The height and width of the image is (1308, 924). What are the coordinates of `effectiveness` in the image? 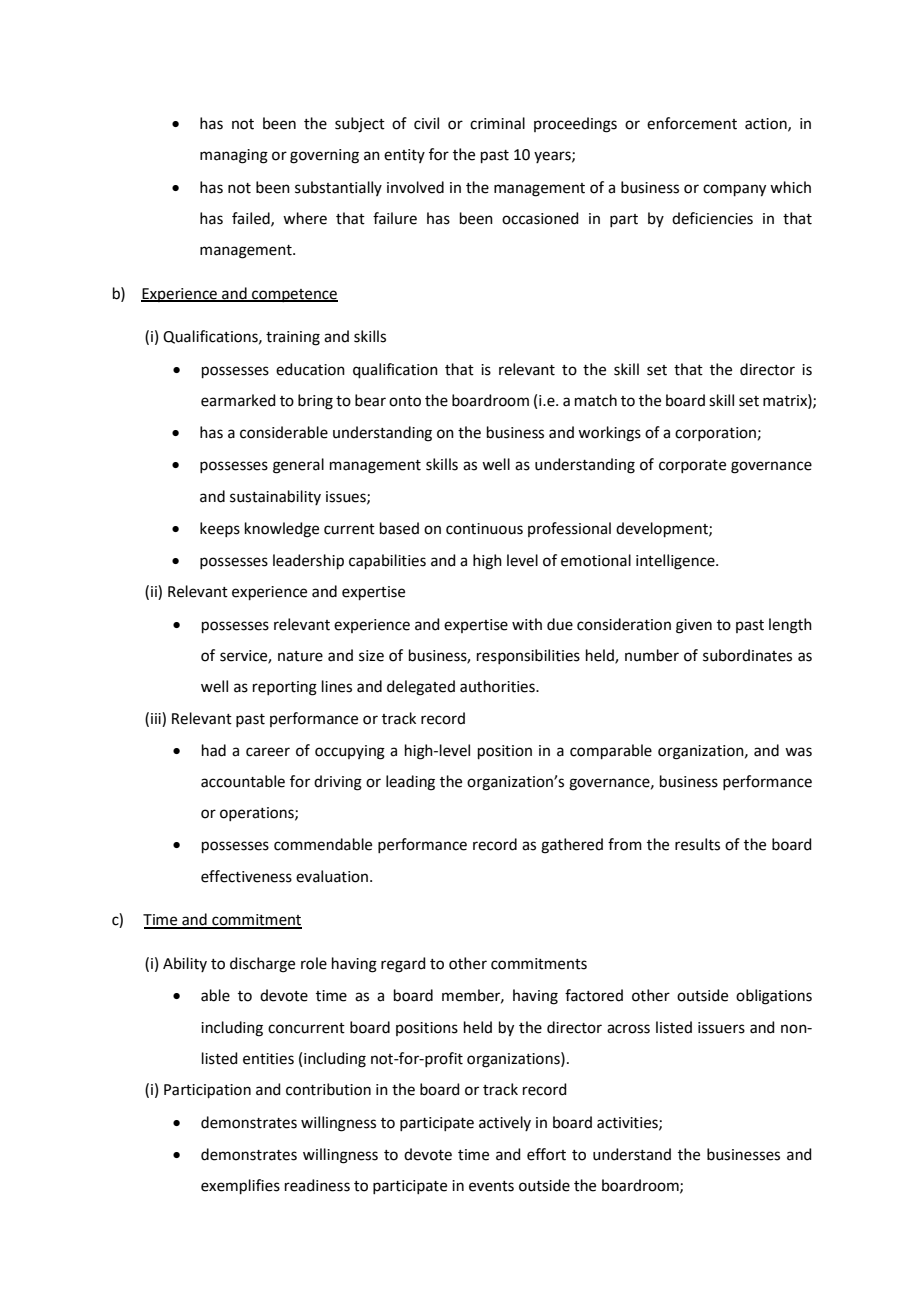 It's located at (246, 876).
